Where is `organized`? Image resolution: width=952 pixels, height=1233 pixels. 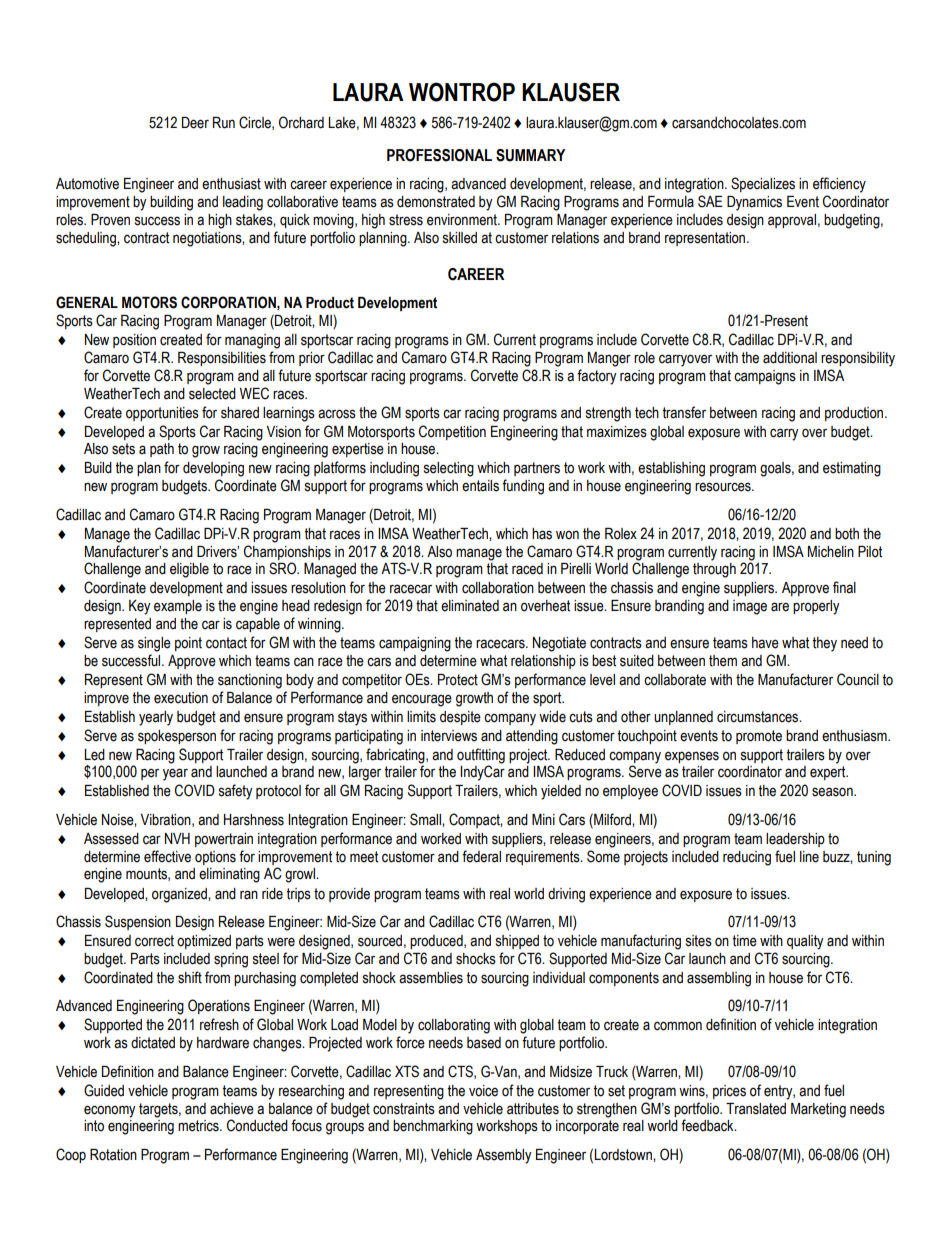
organized is located at coordinates (180, 895).
